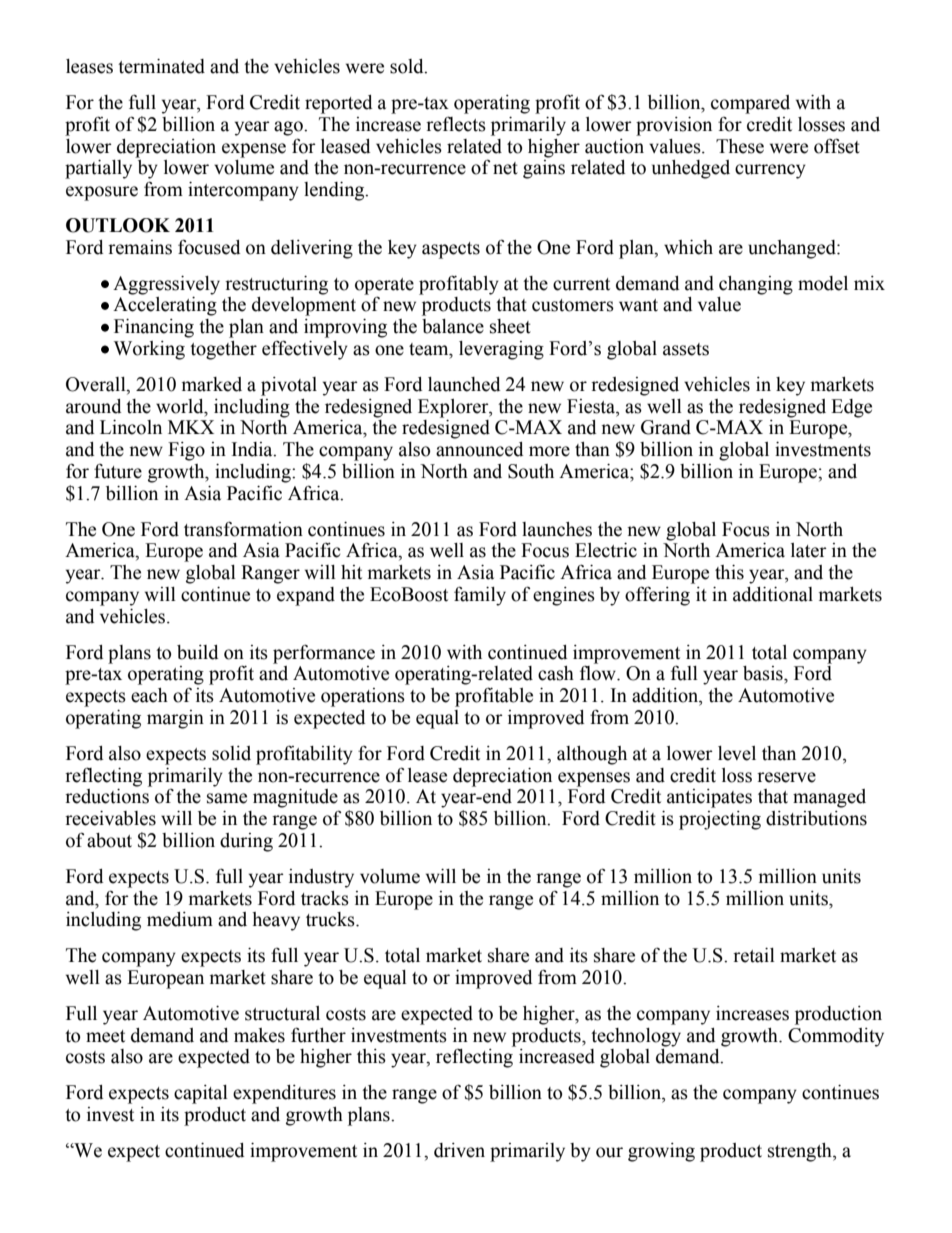  What do you see at coordinates (161, 66) in the page?
I see `terminated` at bounding box center [161, 66].
